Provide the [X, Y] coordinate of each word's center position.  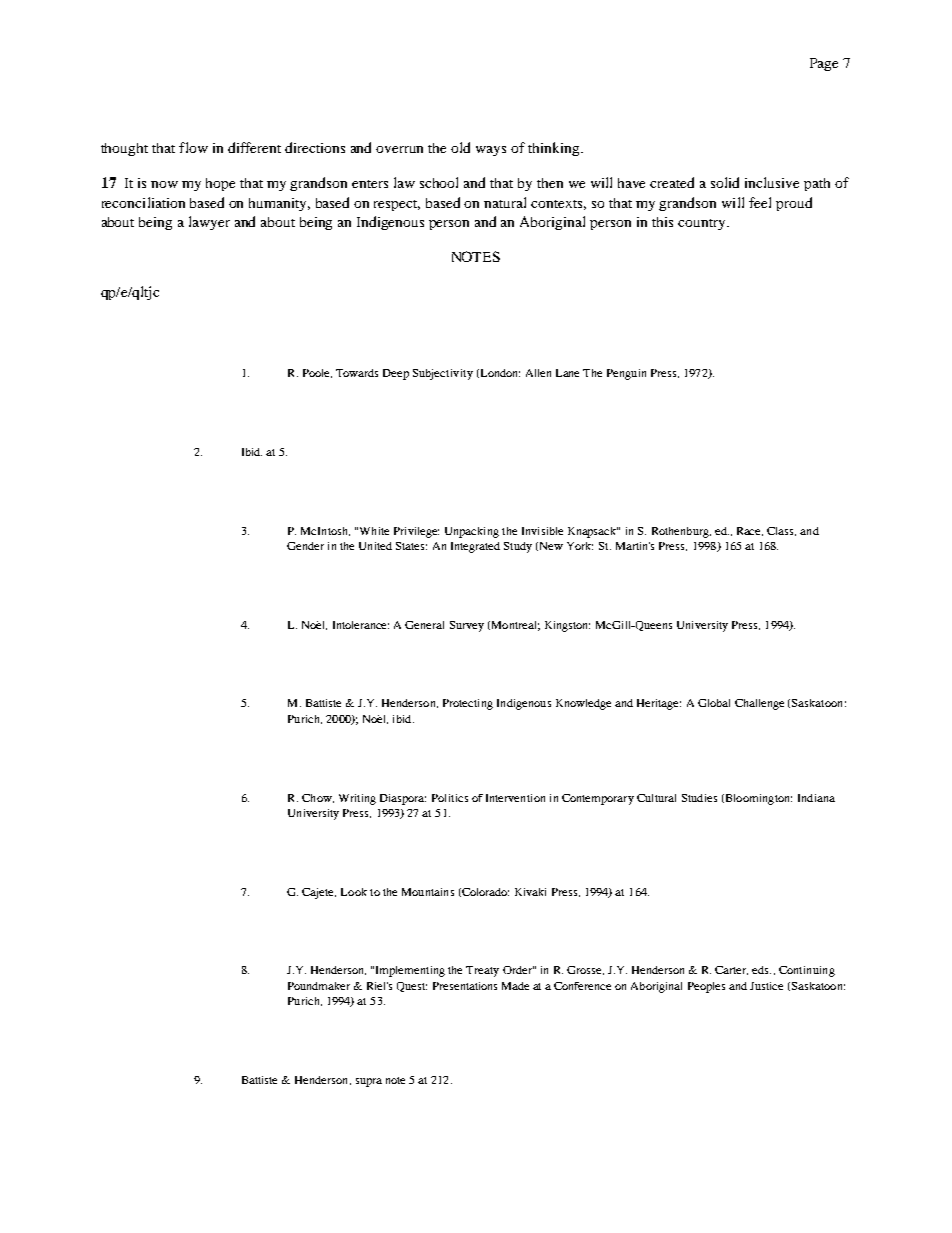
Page [824, 64]
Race [750, 531]
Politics [450, 798]
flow [193, 147]
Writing [357, 799]
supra [369, 1082]
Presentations [465, 986]
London [499, 373]
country [703, 224]
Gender [305, 546]
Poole [317, 373]
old [460, 147]
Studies [699, 798]
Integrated [475, 547]
